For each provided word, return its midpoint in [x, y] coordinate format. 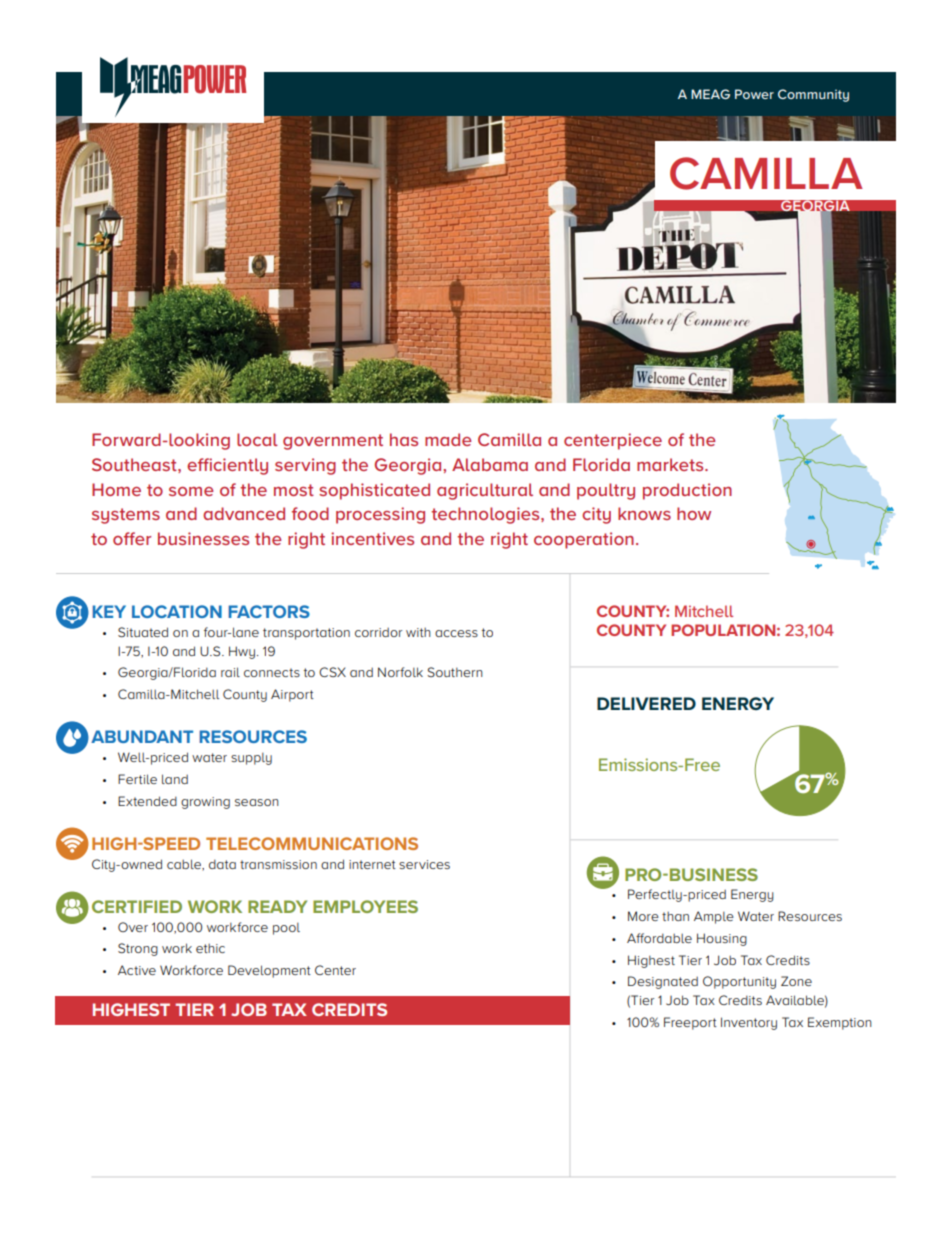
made [448, 439]
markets [671, 464]
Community [813, 95]
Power [754, 94]
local [257, 439]
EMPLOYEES [365, 906]
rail [230, 672]
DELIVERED [646, 703]
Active [137, 970]
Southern [455, 672]
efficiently [227, 466]
